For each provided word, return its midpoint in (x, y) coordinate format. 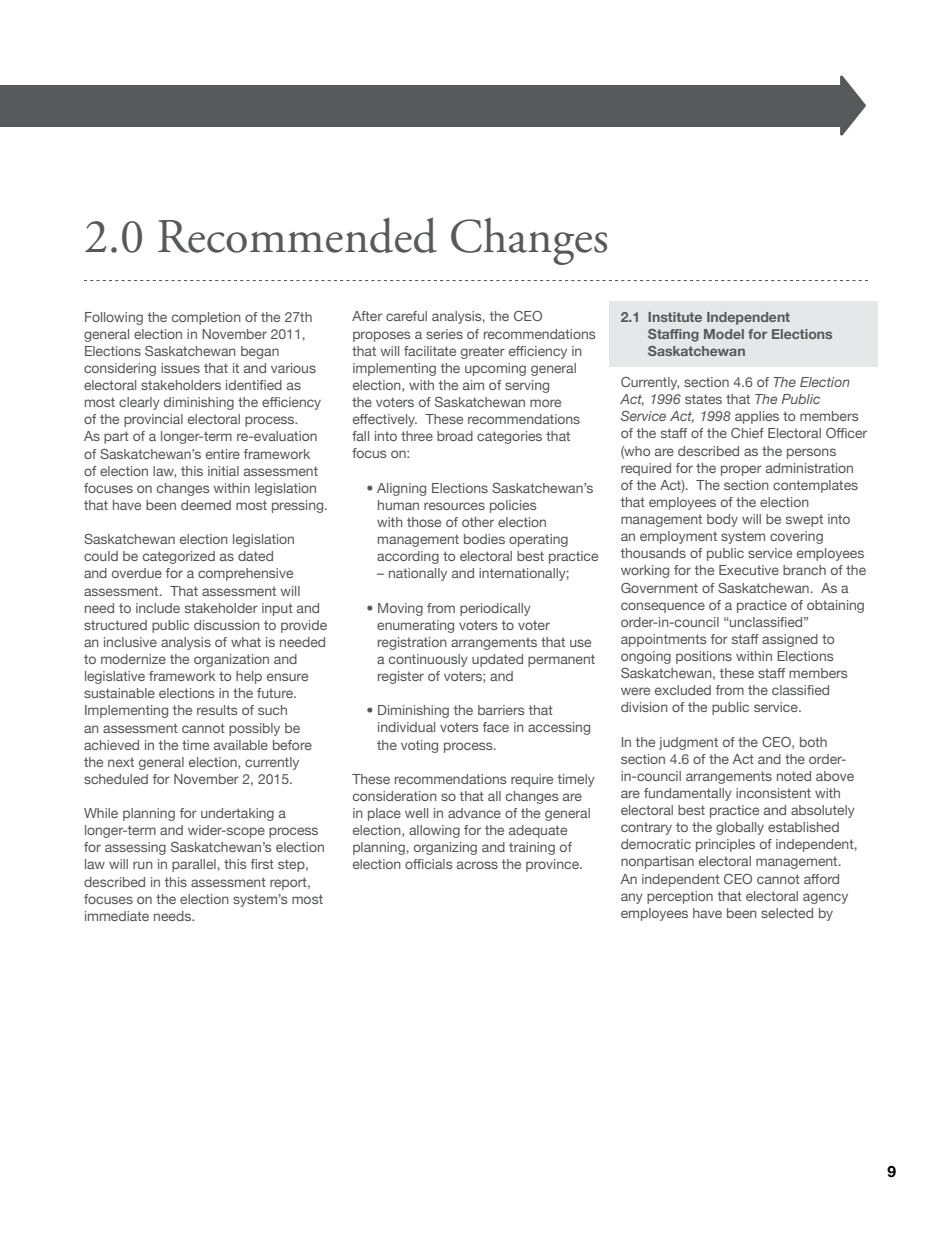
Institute (675, 317)
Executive (749, 570)
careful (406, 316)
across (477, 865)
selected (787, 913)
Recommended (297, 235)
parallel (194, 865)
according (408, 557)
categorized (179, 557)
